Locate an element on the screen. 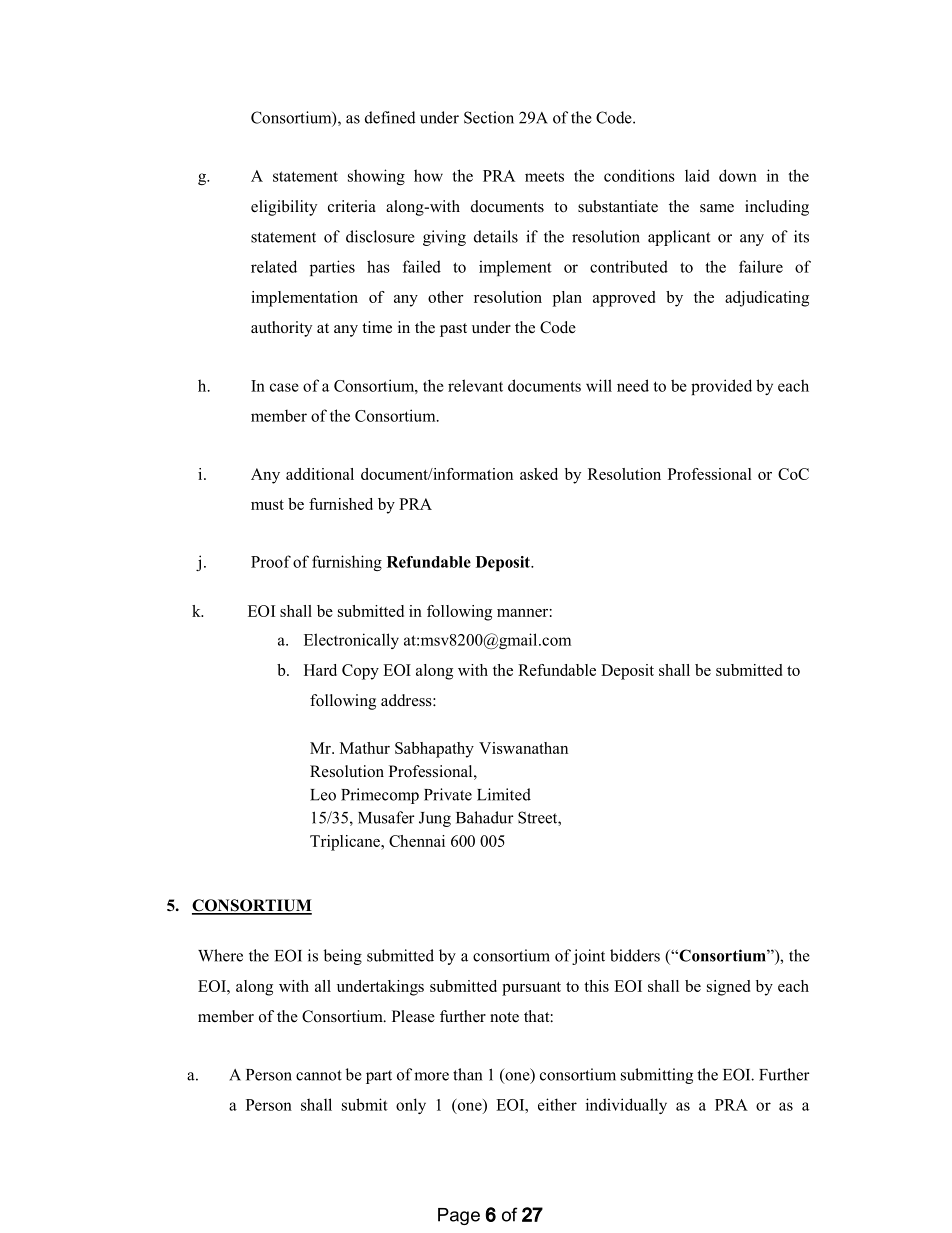 Image resolution: width=952 pixels, height=1233 pixels. Section is located at coordinates (489, 117).
